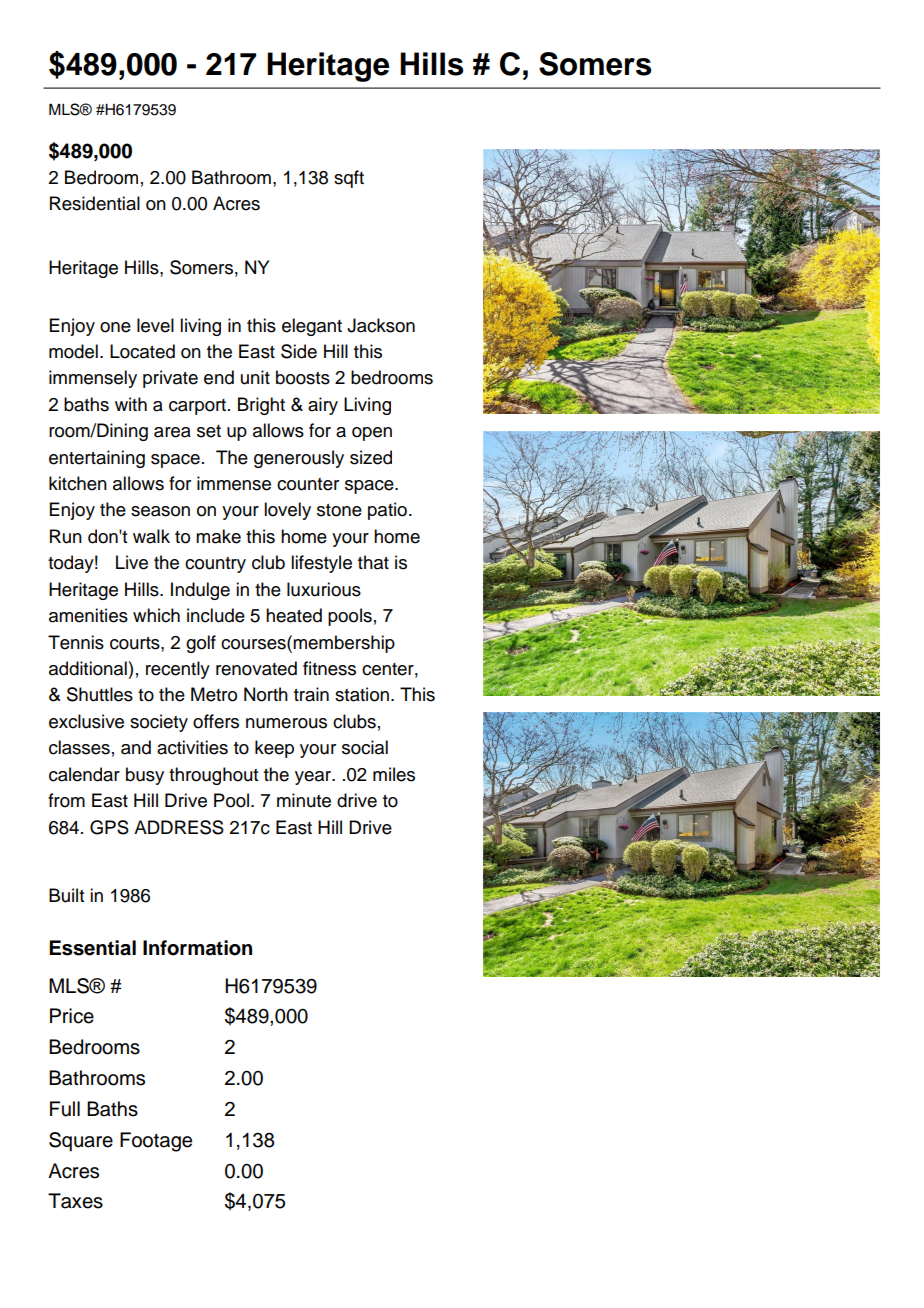 The image size is (924, 1308). What do you see at coordinates (365, 747) in the page?
I see `social` at bounding box center [365, 747].
